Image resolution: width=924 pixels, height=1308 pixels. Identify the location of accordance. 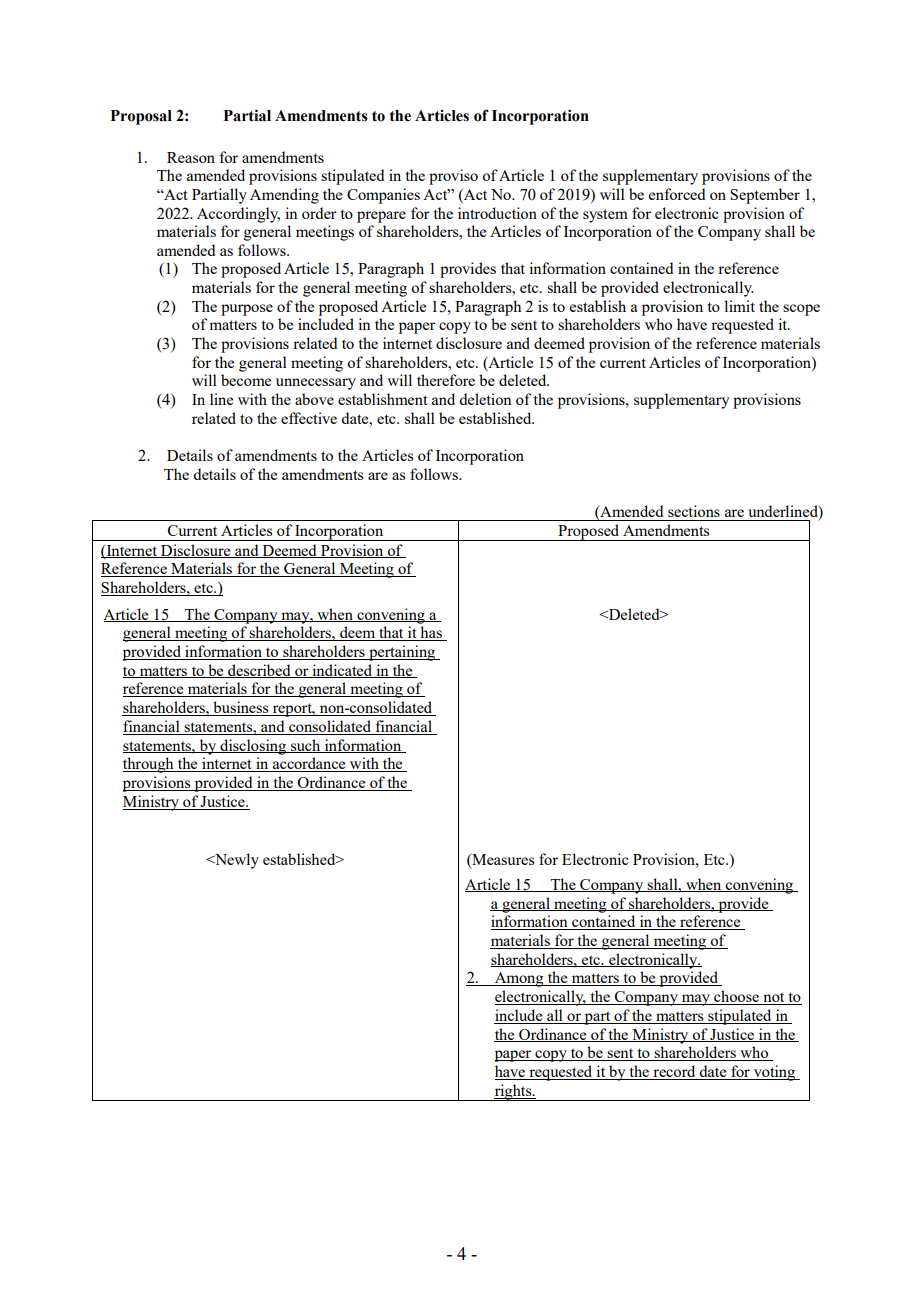
(309, 764).
